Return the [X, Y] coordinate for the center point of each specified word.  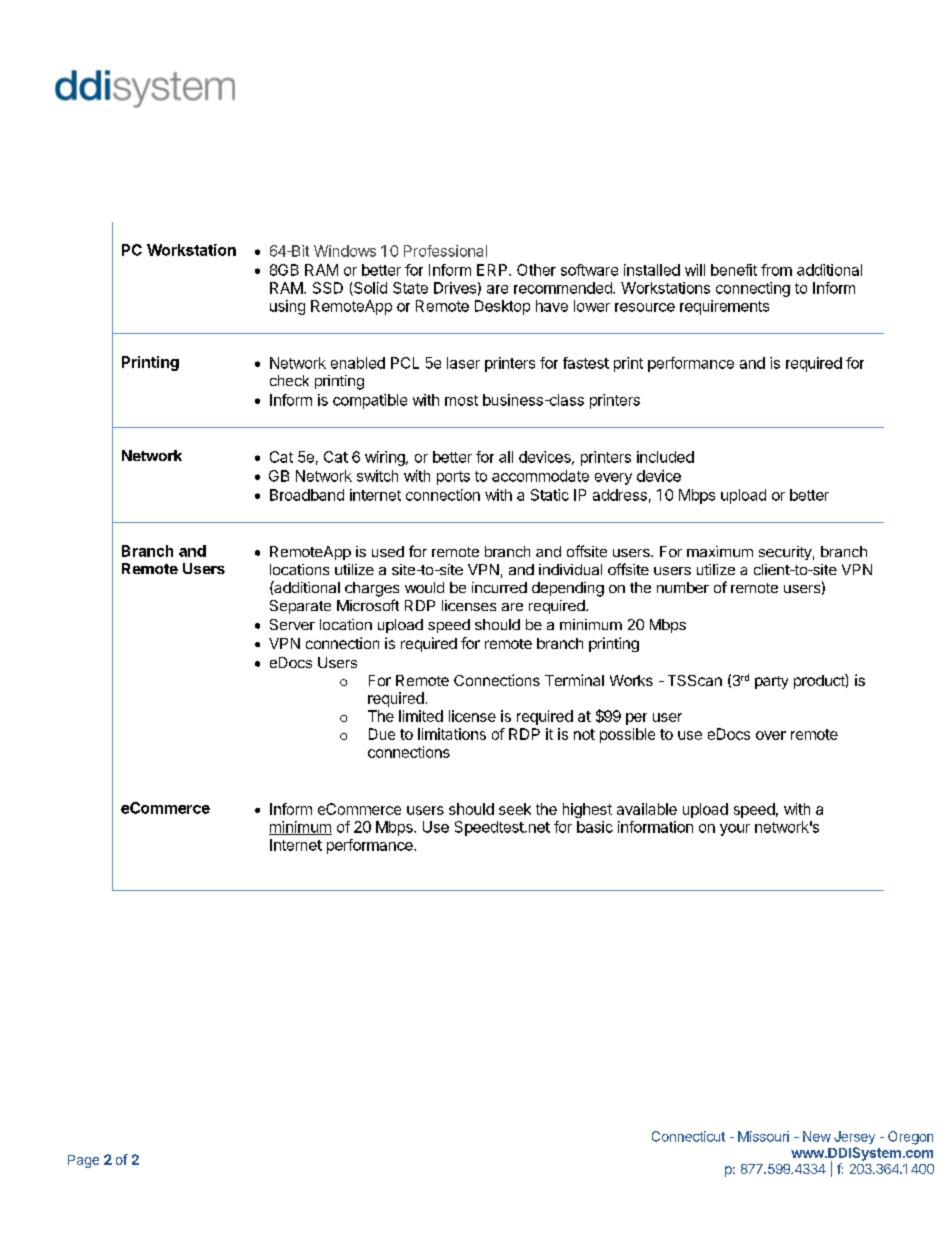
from [776, 270]
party [771, 682]
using [287, 307]
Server [292, 624]
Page [83, 1161]
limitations [452, 734]
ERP [493, 270]
